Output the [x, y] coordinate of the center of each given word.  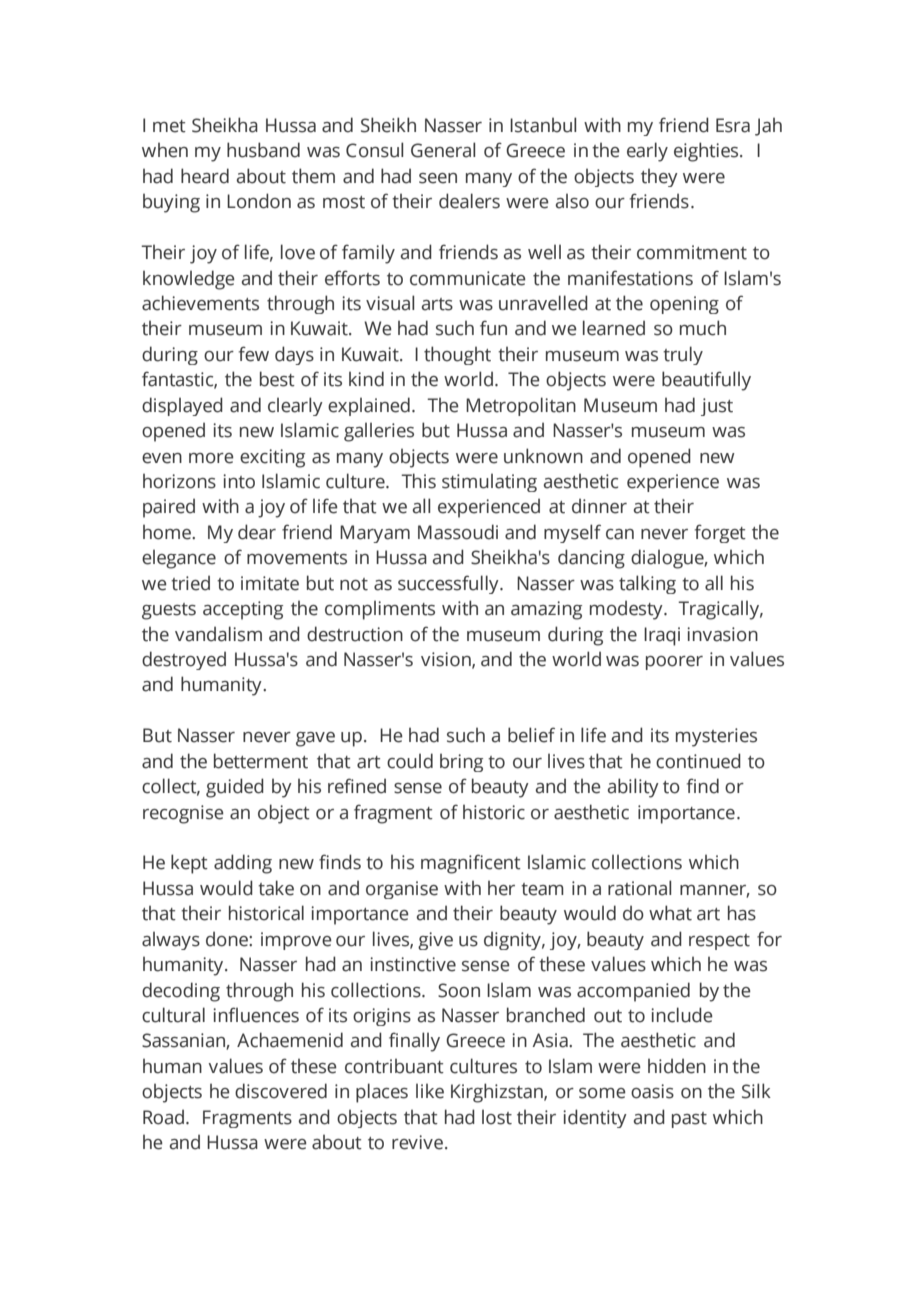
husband [263, 150]
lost [497, 1117]
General [443, 150]
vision [447, 660]
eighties [707, 152]
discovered [281, 1091]
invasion [722, 634]
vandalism [218, 634]
